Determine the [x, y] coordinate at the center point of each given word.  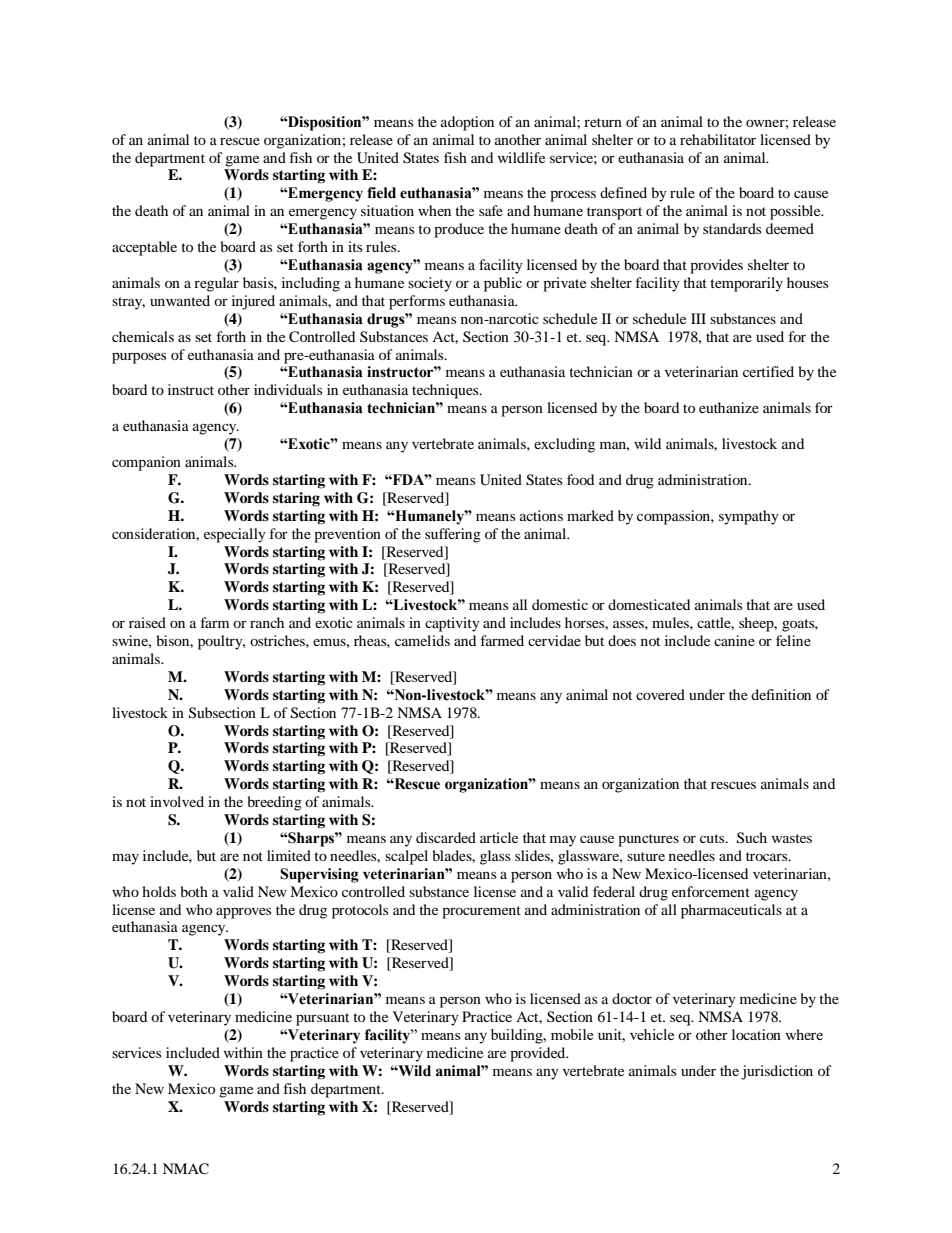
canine [734, 640]
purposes [139, 358]
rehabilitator [718, 139]
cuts [713, 838]
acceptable [144, 248]
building [518, 1036]
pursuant [322, 1019]
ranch [267, 622]
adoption [467, 123]
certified [768, 371]
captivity [452, 624]
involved [177, 801]
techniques [446, 391]
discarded [446, 837]
